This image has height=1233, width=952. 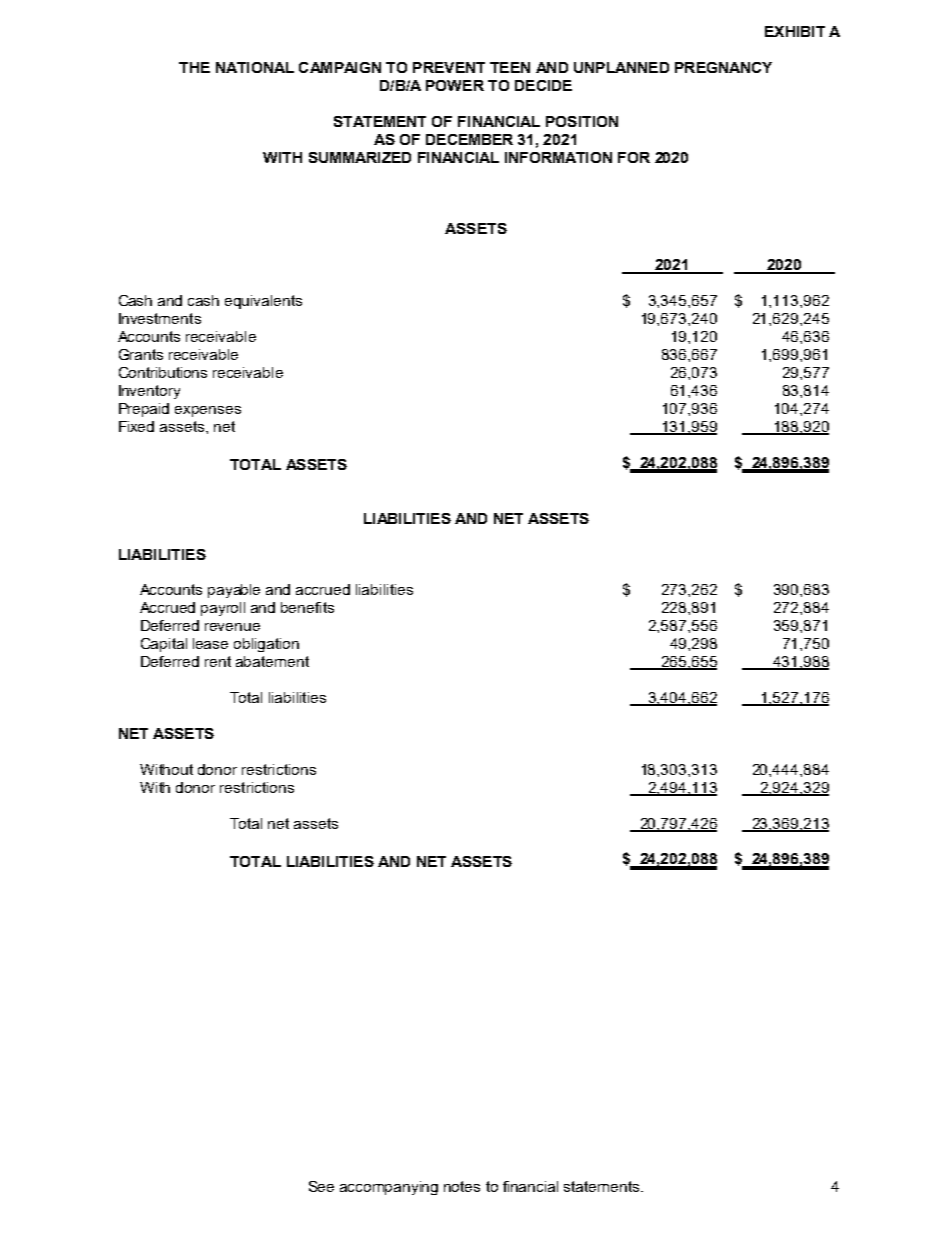 I want to click on abatement, so click(x=272, y=661).
